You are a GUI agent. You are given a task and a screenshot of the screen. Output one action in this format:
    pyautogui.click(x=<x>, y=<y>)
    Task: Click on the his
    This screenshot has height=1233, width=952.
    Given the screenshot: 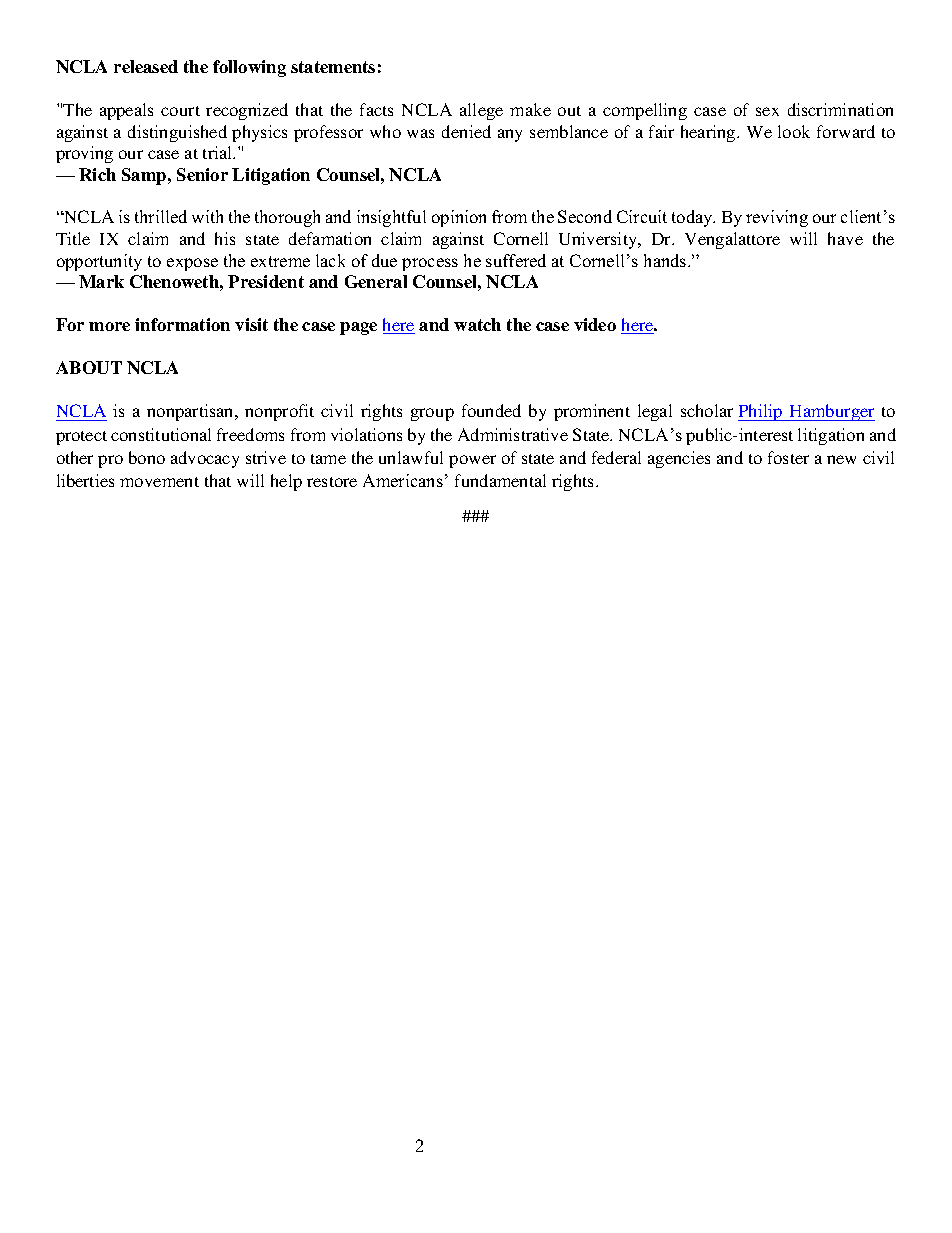 What is the action you would take?
    pyautogui.click(x=225, y=238)
